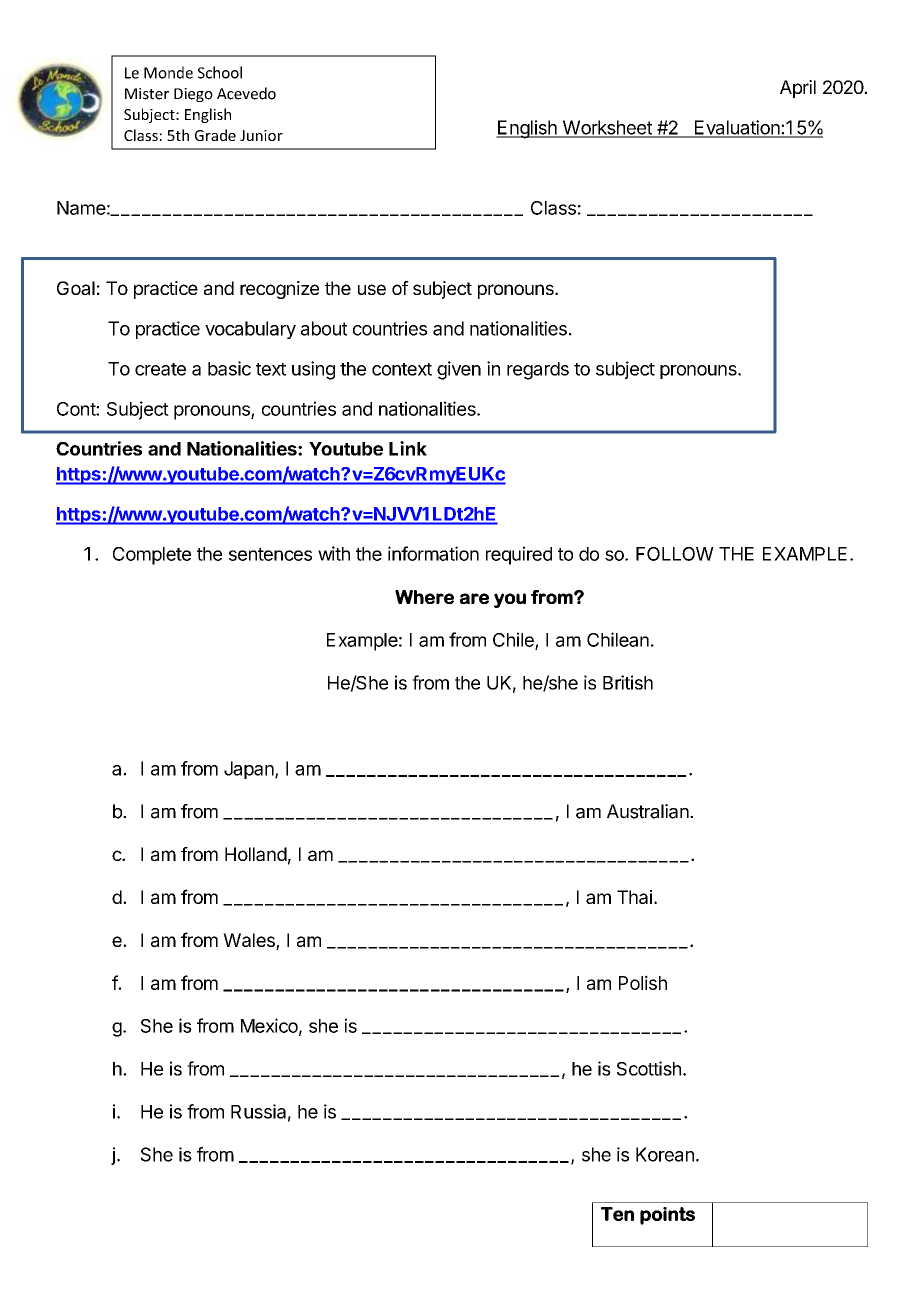 This image has height=1308, width=924. I want to click on April, so click(798, 89).
